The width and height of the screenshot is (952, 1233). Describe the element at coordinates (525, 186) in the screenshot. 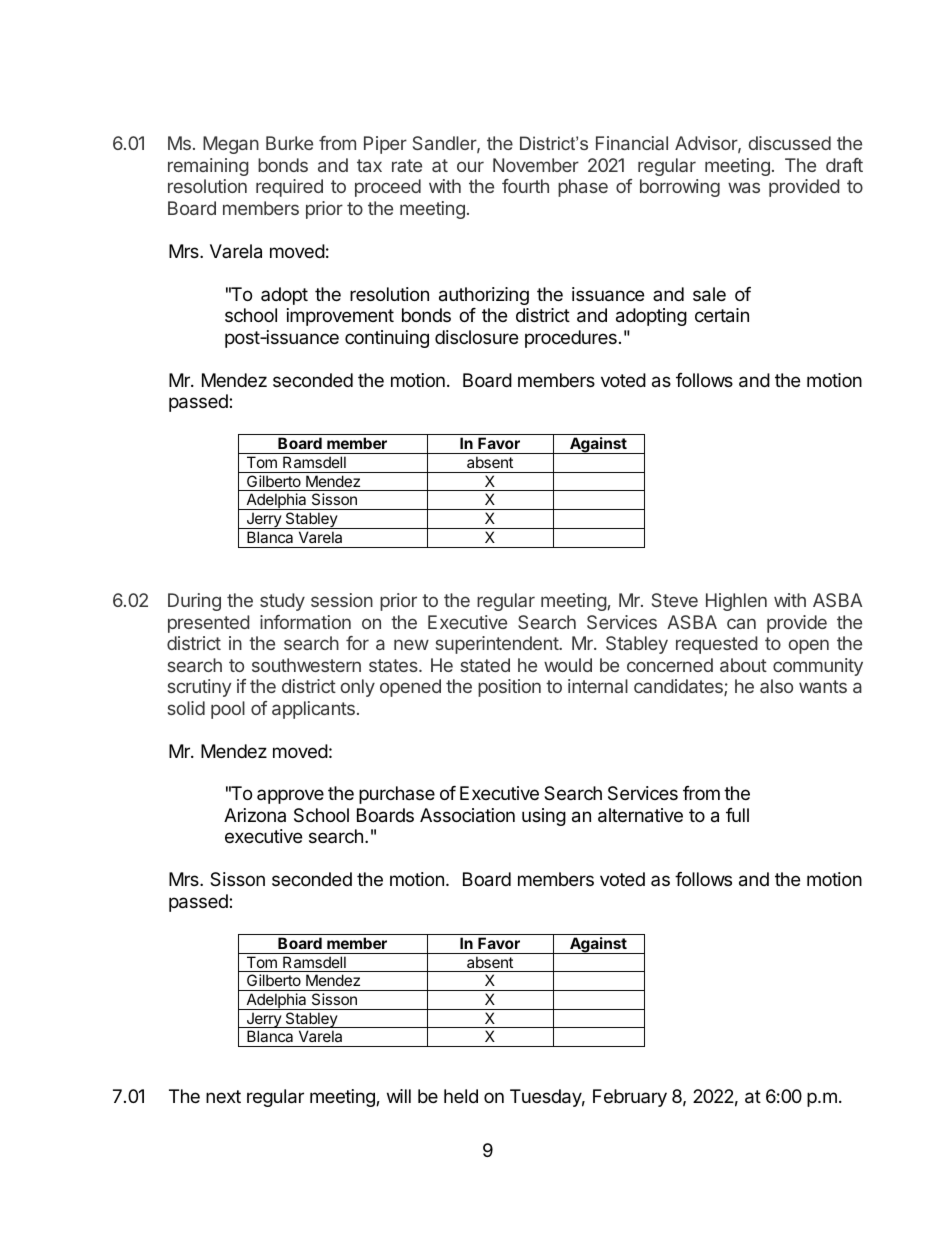

I see `fourth` at that location.
